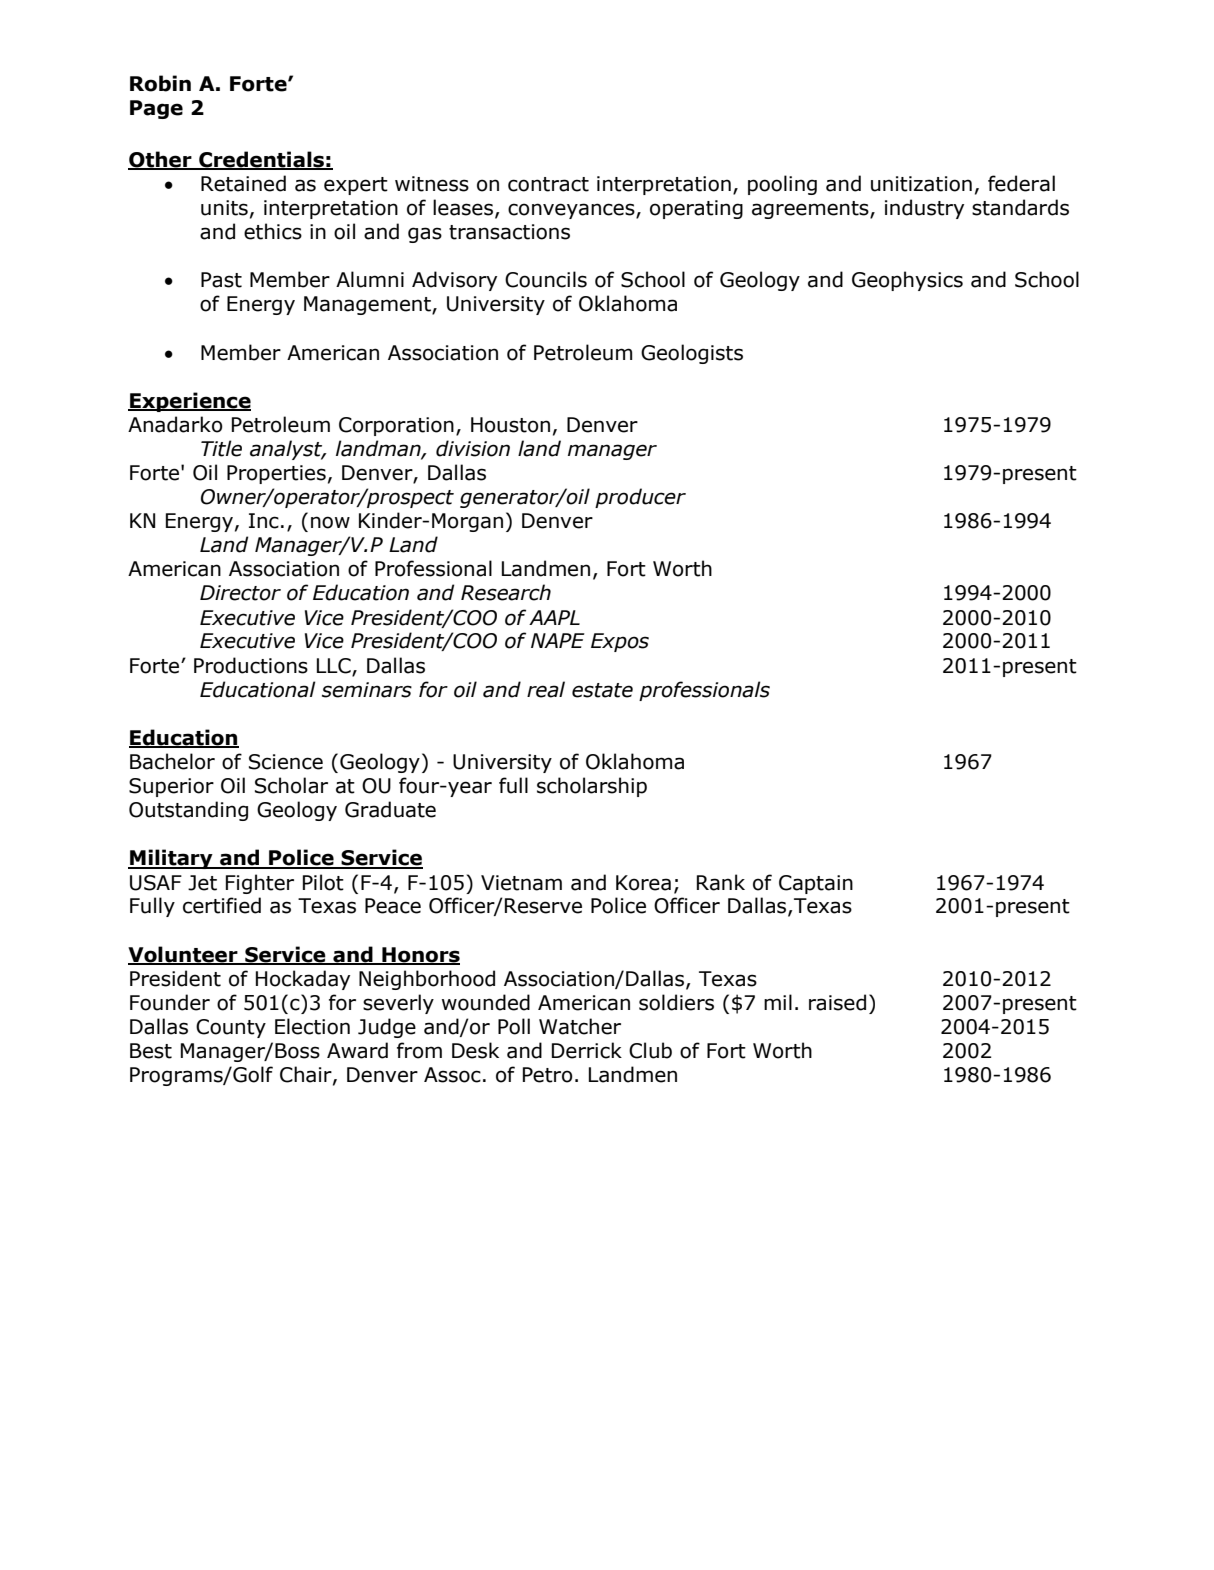 This page has width=1214, height=1570. What do you see at coordinates (286, 762) in the page?
I see `Science` at bounding box center [286, 762].
